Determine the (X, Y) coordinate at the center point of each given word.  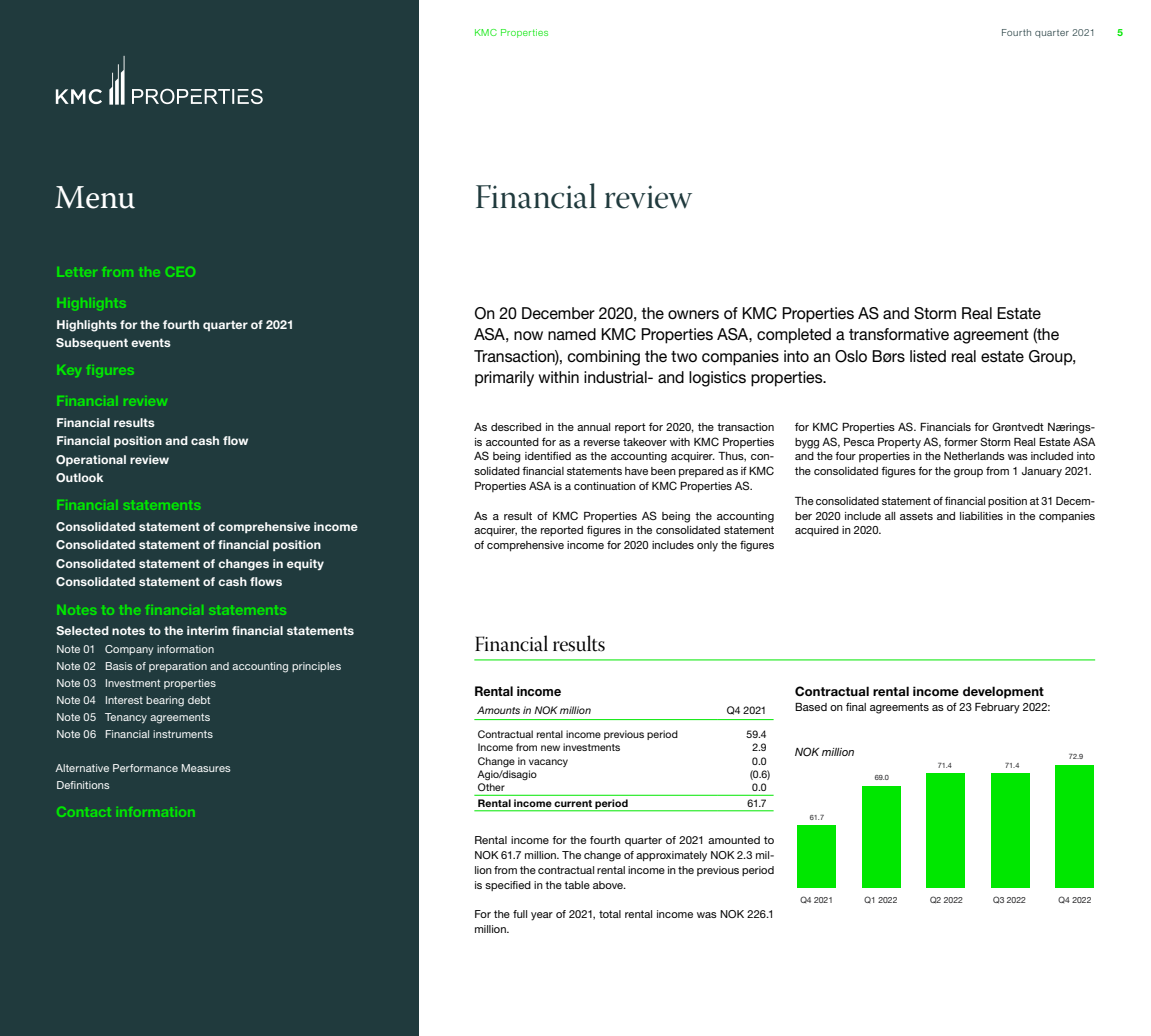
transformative (899, 334)
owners (693, 315)
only (707, 546)
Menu (95, 197)
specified (508, 886)
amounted (734, 840)
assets (916, 516)
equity (305, 564)
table (577, 885)
